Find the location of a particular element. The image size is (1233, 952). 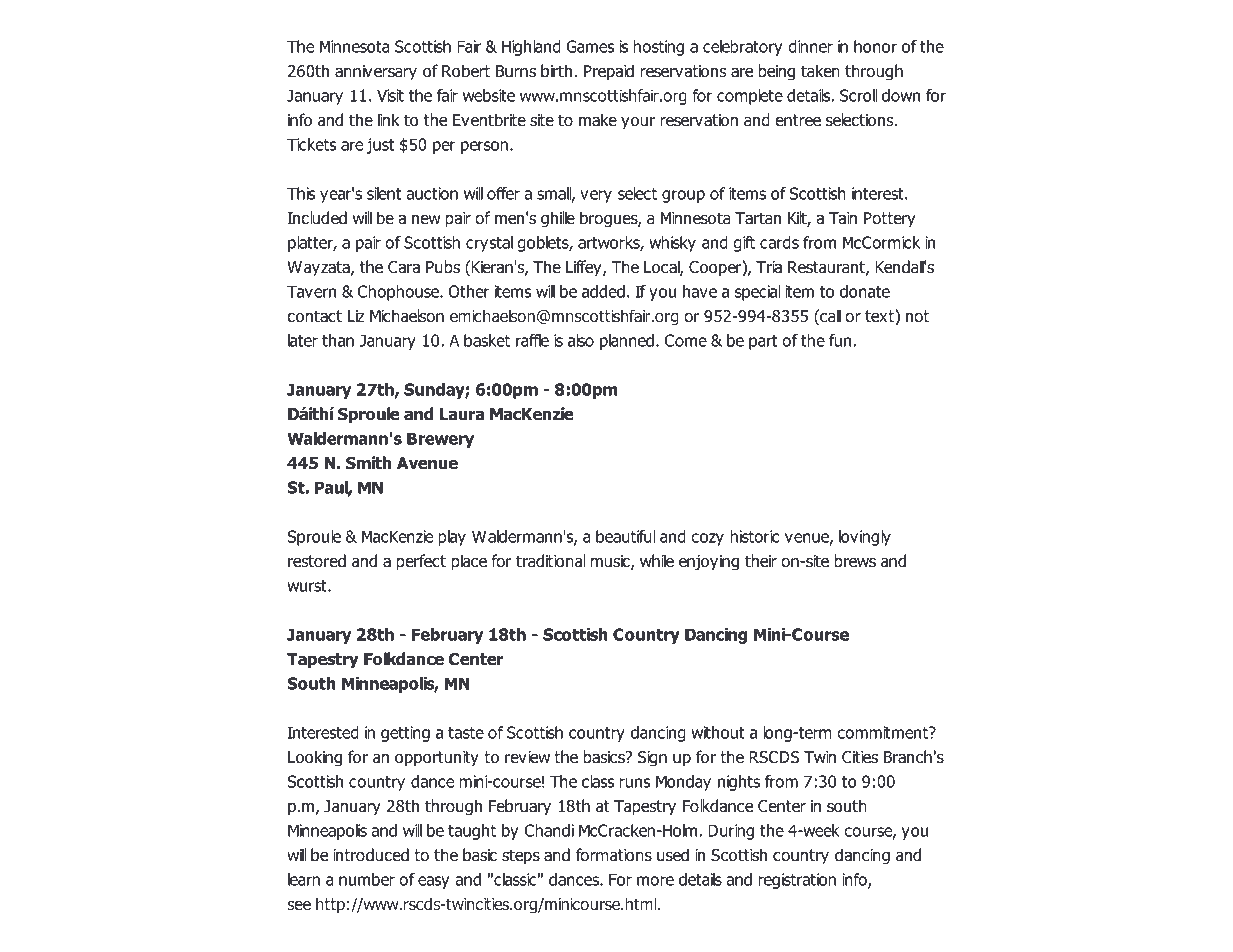

beautiful is located at coordinates (626, 536).
